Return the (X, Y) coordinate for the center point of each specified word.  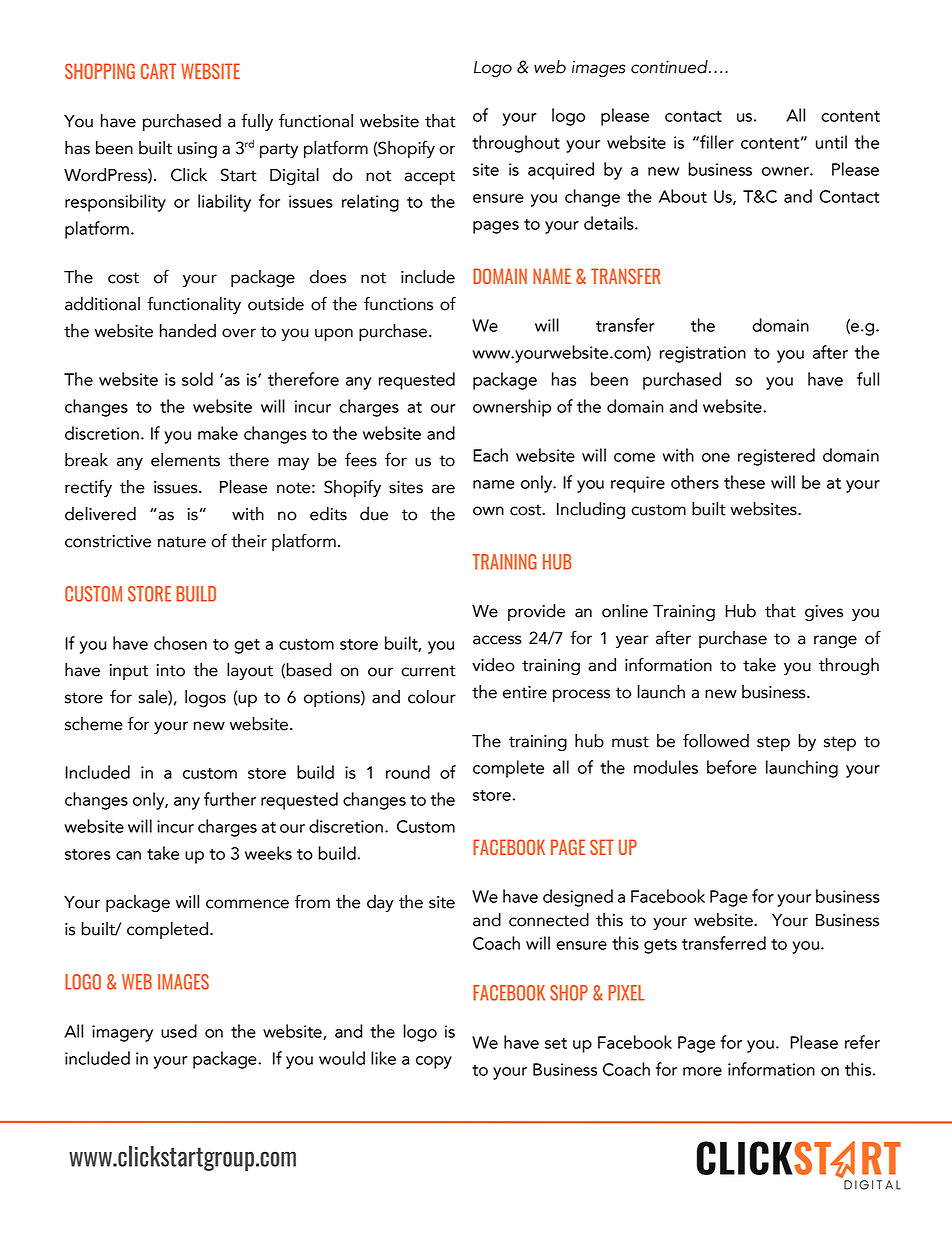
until (831, 142)
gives (824, 613)
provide (536, 612)
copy (434, 1062)
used (179, 1031)
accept (429, 177)
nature (182, 542)
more (702, 1071)
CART (158, 71)
